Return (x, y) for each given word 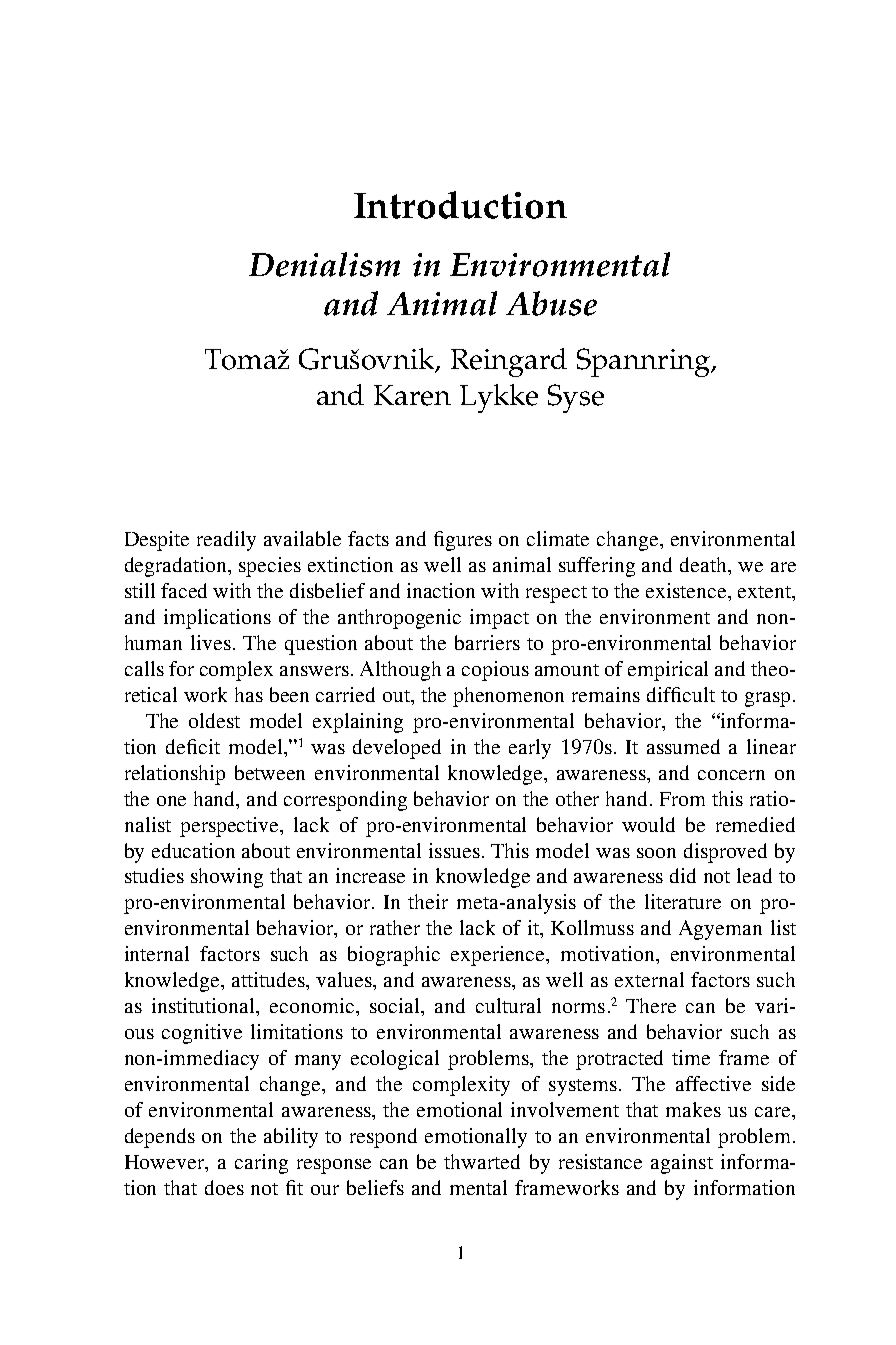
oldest (214, 720)
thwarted (482, 1161)
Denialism (324, 264)
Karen (412, 395)
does (224, 1187)
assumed (683, 746)
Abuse (551, 303)
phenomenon (508, 697)
